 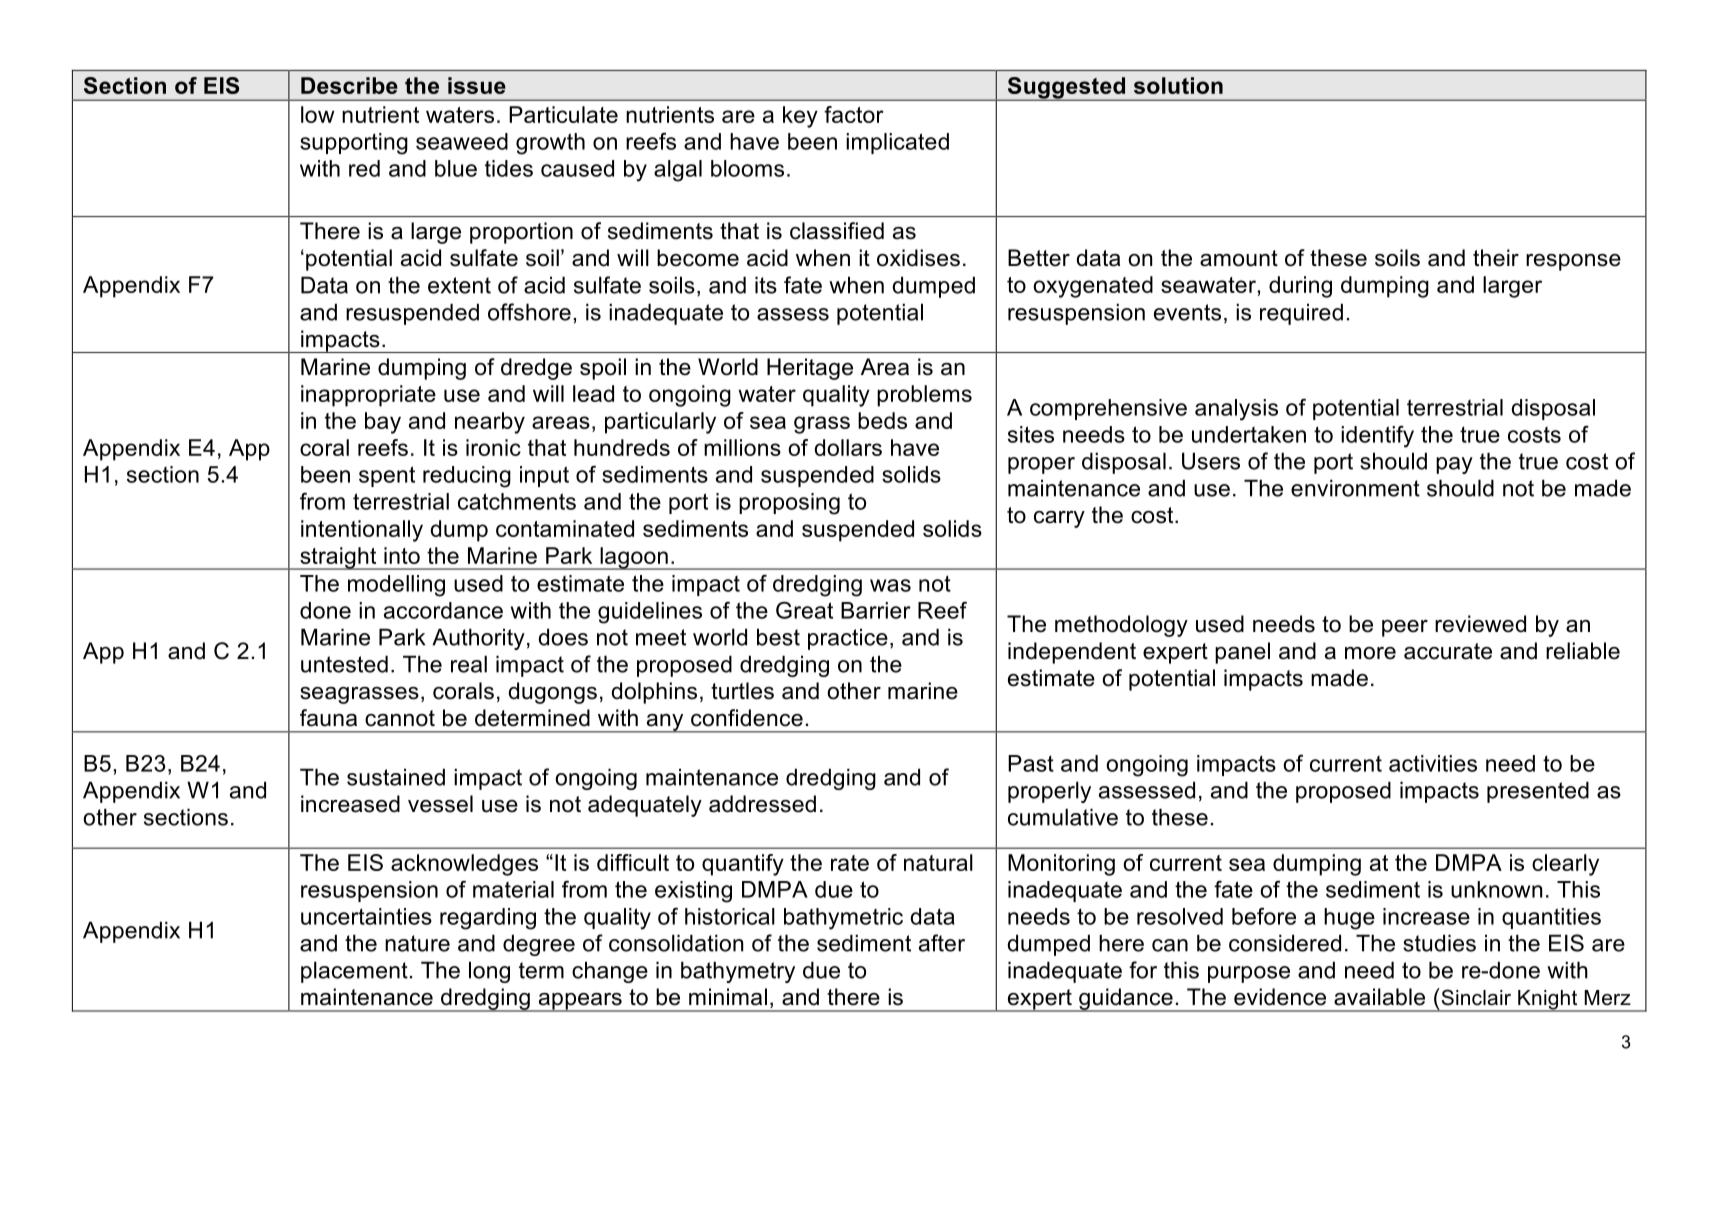 What do you see at coordinates (402, 555) in the document?
I see `into` at bounding box center [402, 555].
